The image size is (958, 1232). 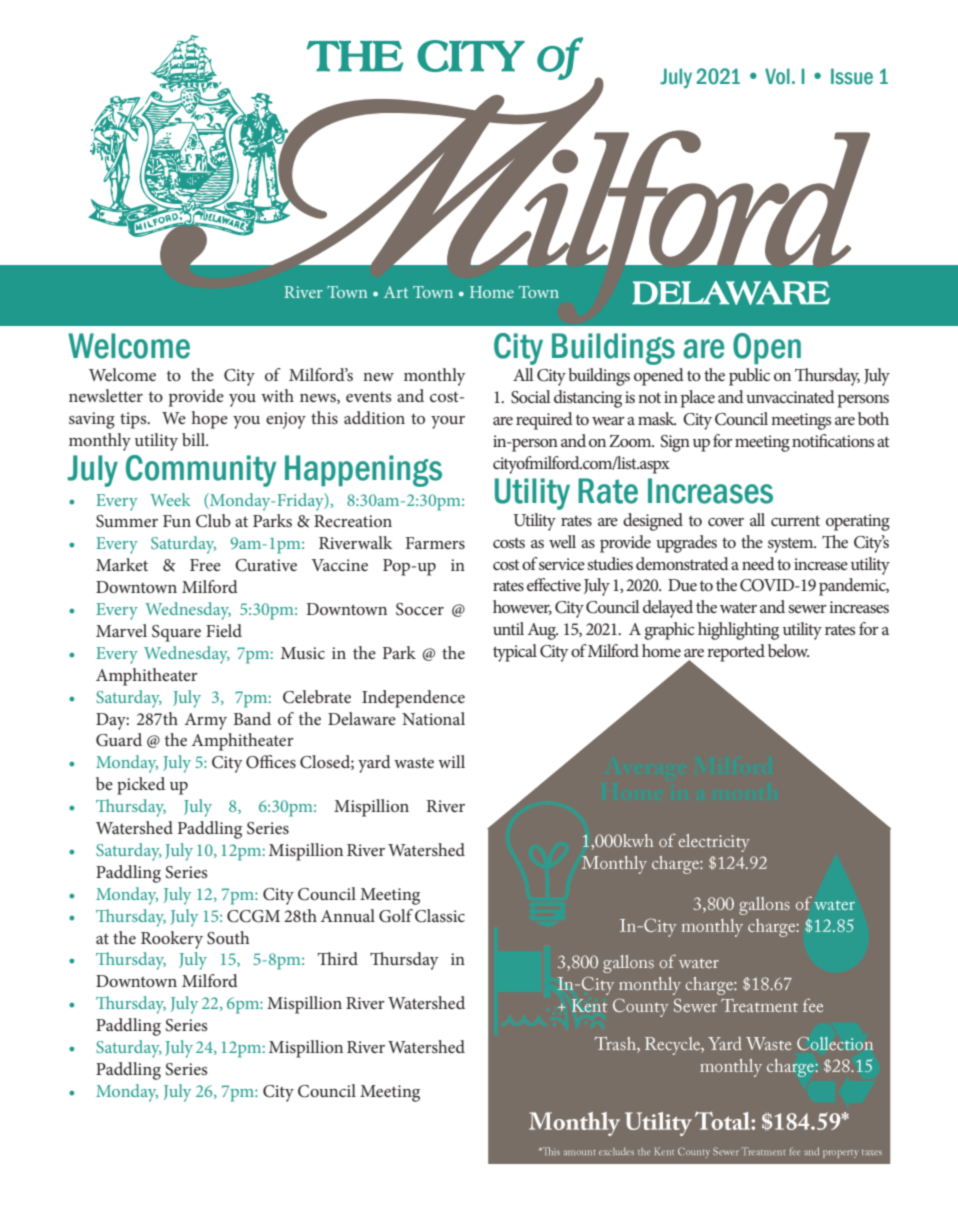 What do you see at coordinates (213, 521) in the image?
I see `Club` at bounding box center [213, 521].
